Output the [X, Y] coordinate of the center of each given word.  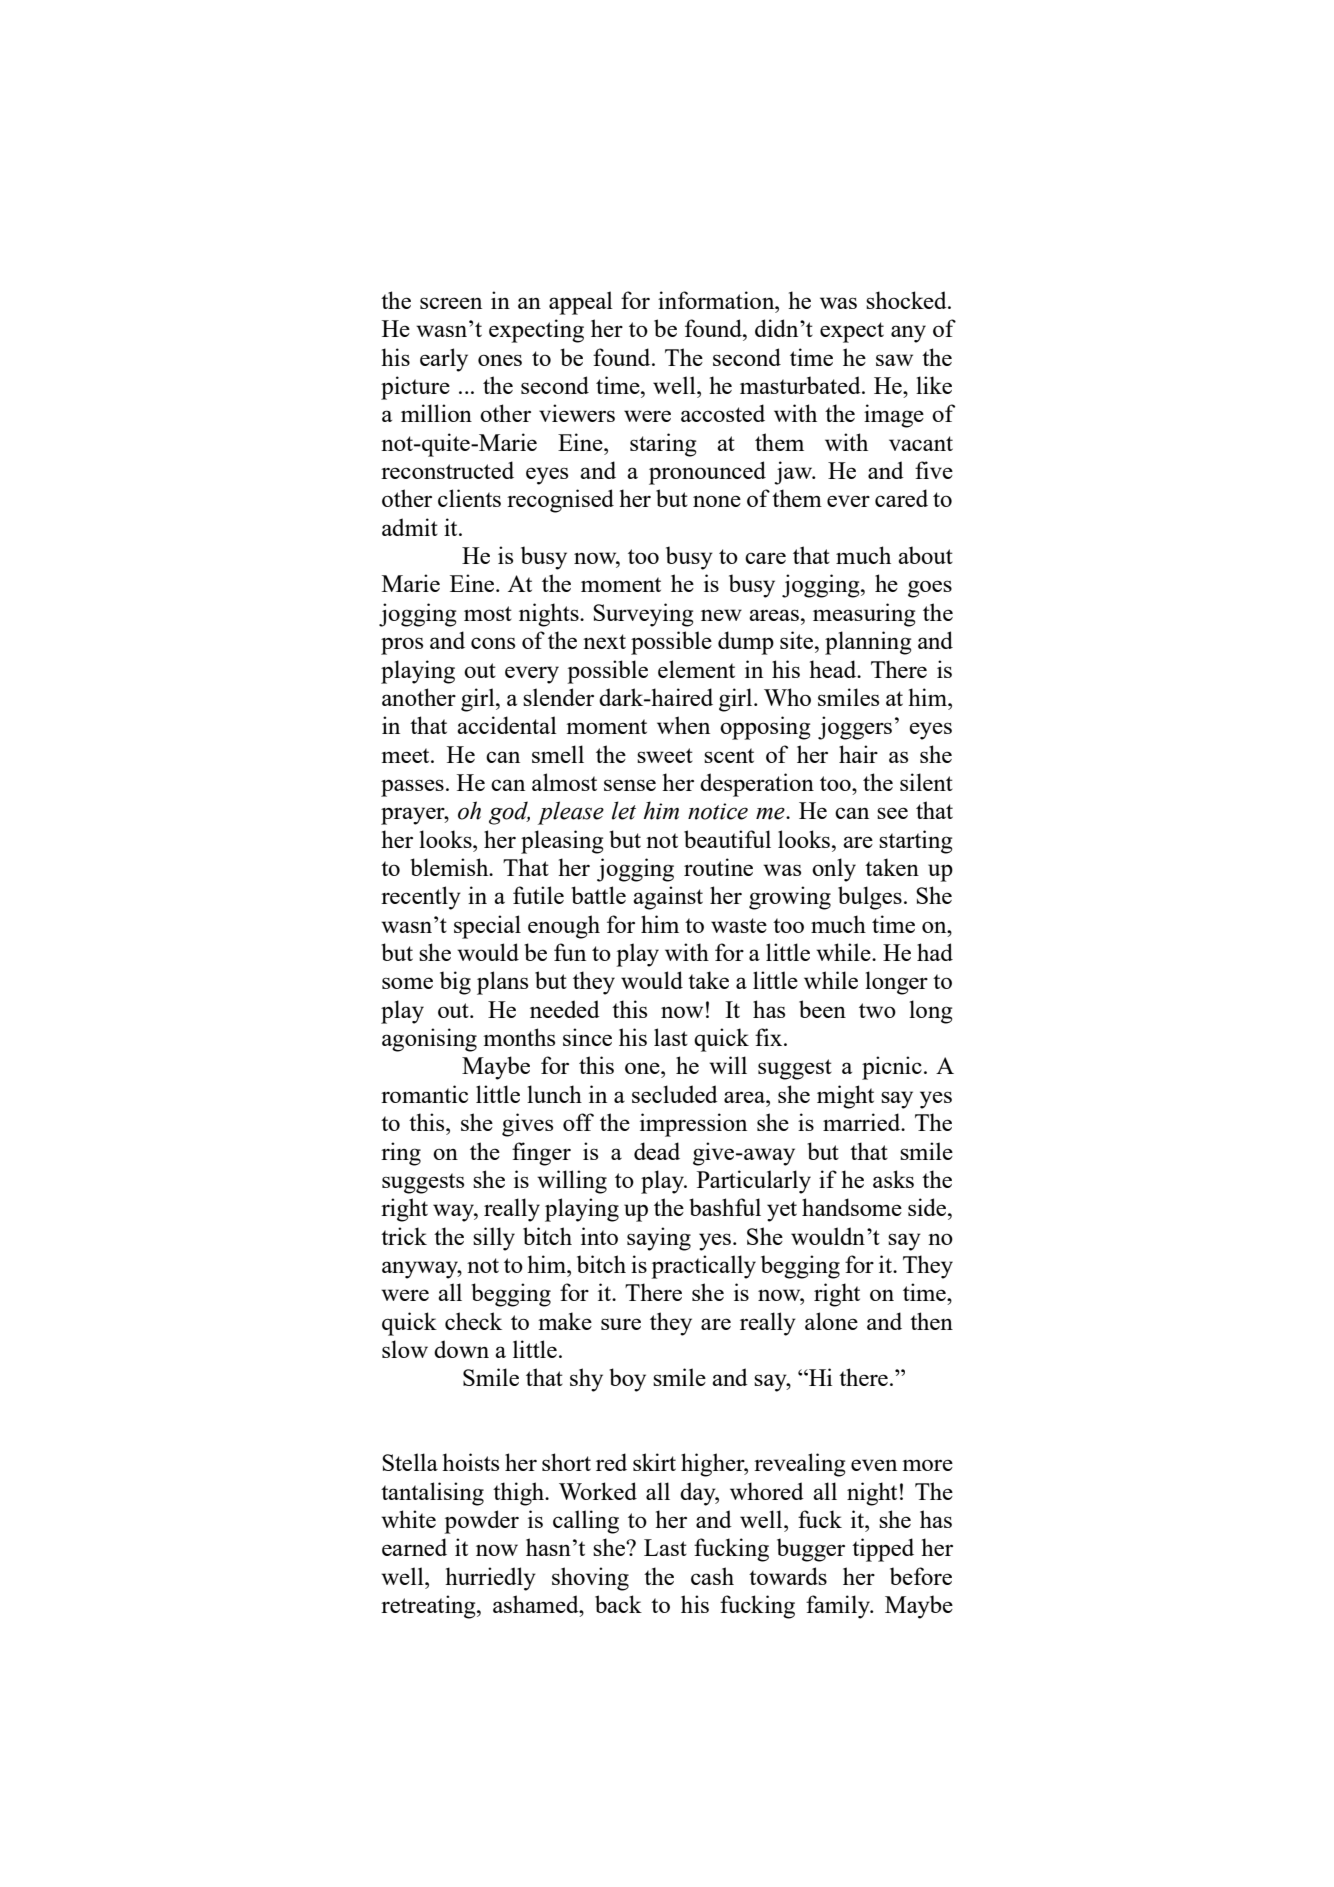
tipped [883, 1550]
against [668, 898]
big [455, 983]
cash [712, 1576]
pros [402, 646]
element [696, 669]
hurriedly [490, 1579]
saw [894, 360]
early [444, 360]
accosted [723, 413]
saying [659, 1239]
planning [868, 643]
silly [494, 1239]
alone [831, 1321]
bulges [870, 898]
